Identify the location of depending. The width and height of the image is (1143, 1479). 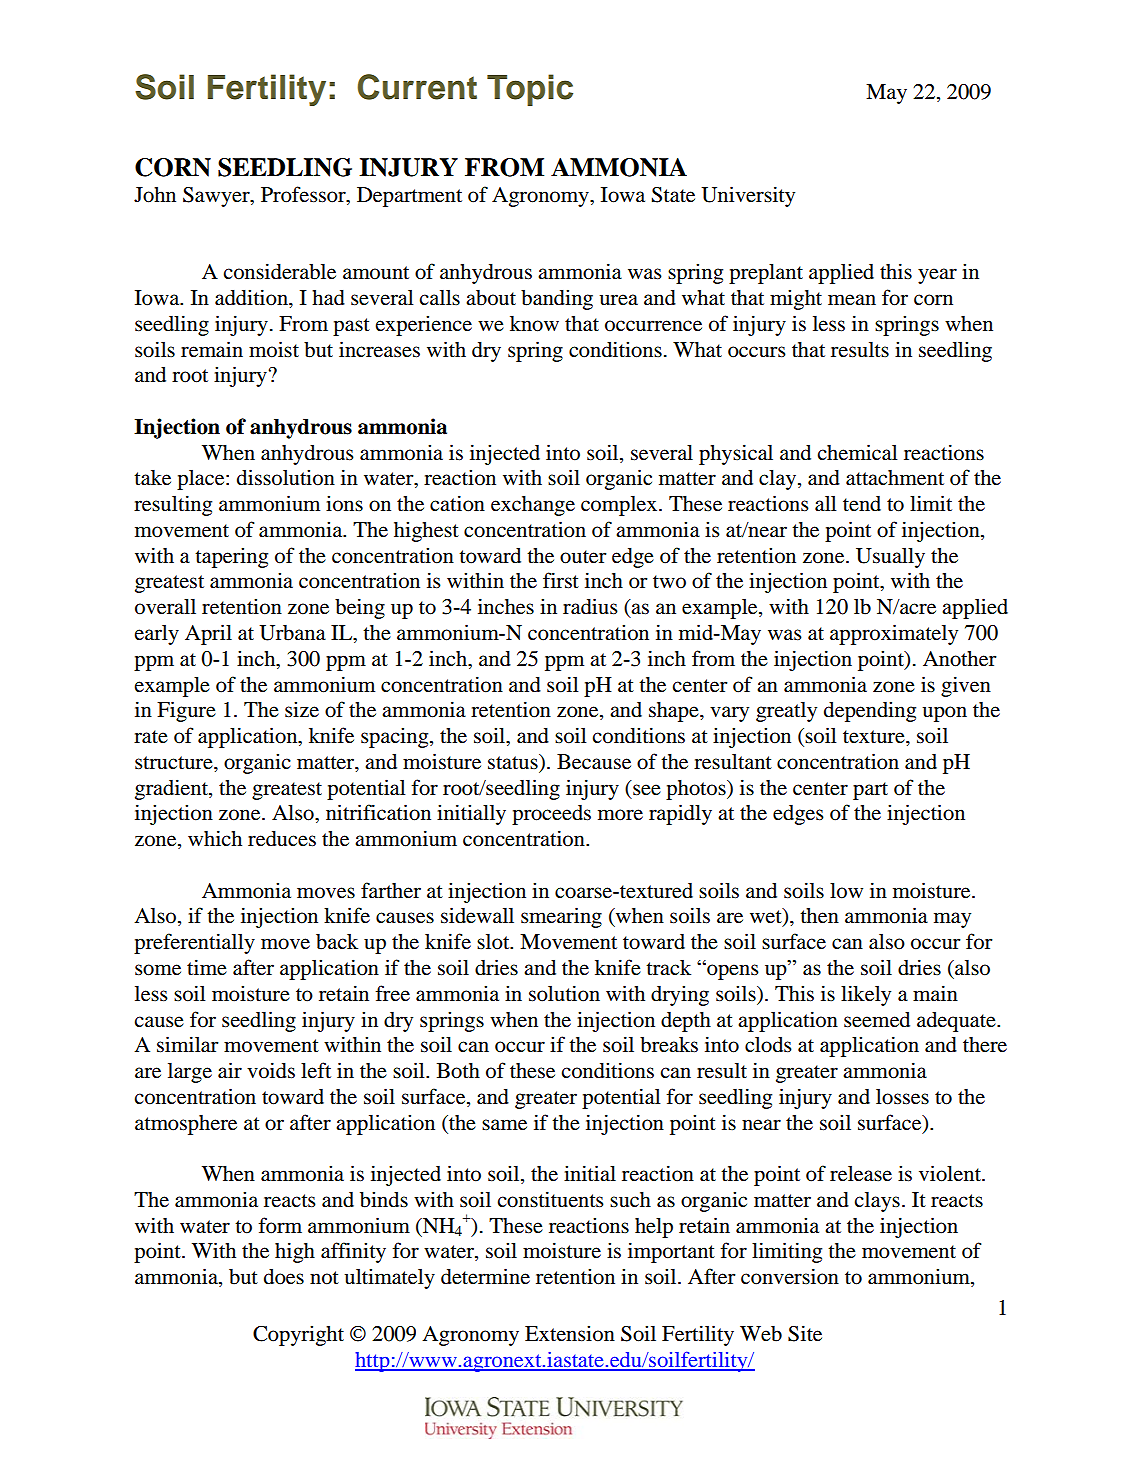
(870, 711).
